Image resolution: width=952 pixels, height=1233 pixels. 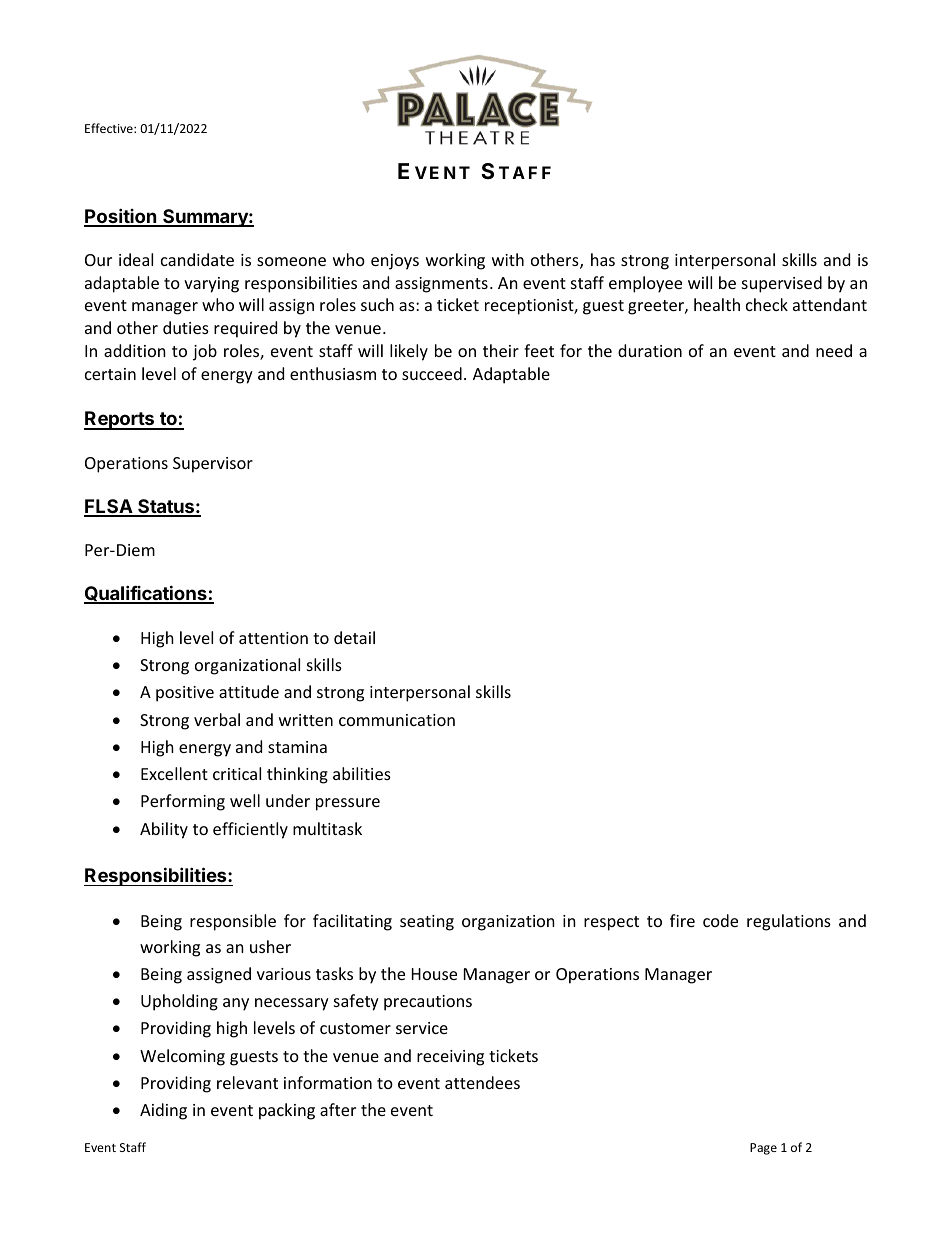 What do you see at coordinates (508, 259) in the document?
I see `with` at bounding box center [508, 259].
